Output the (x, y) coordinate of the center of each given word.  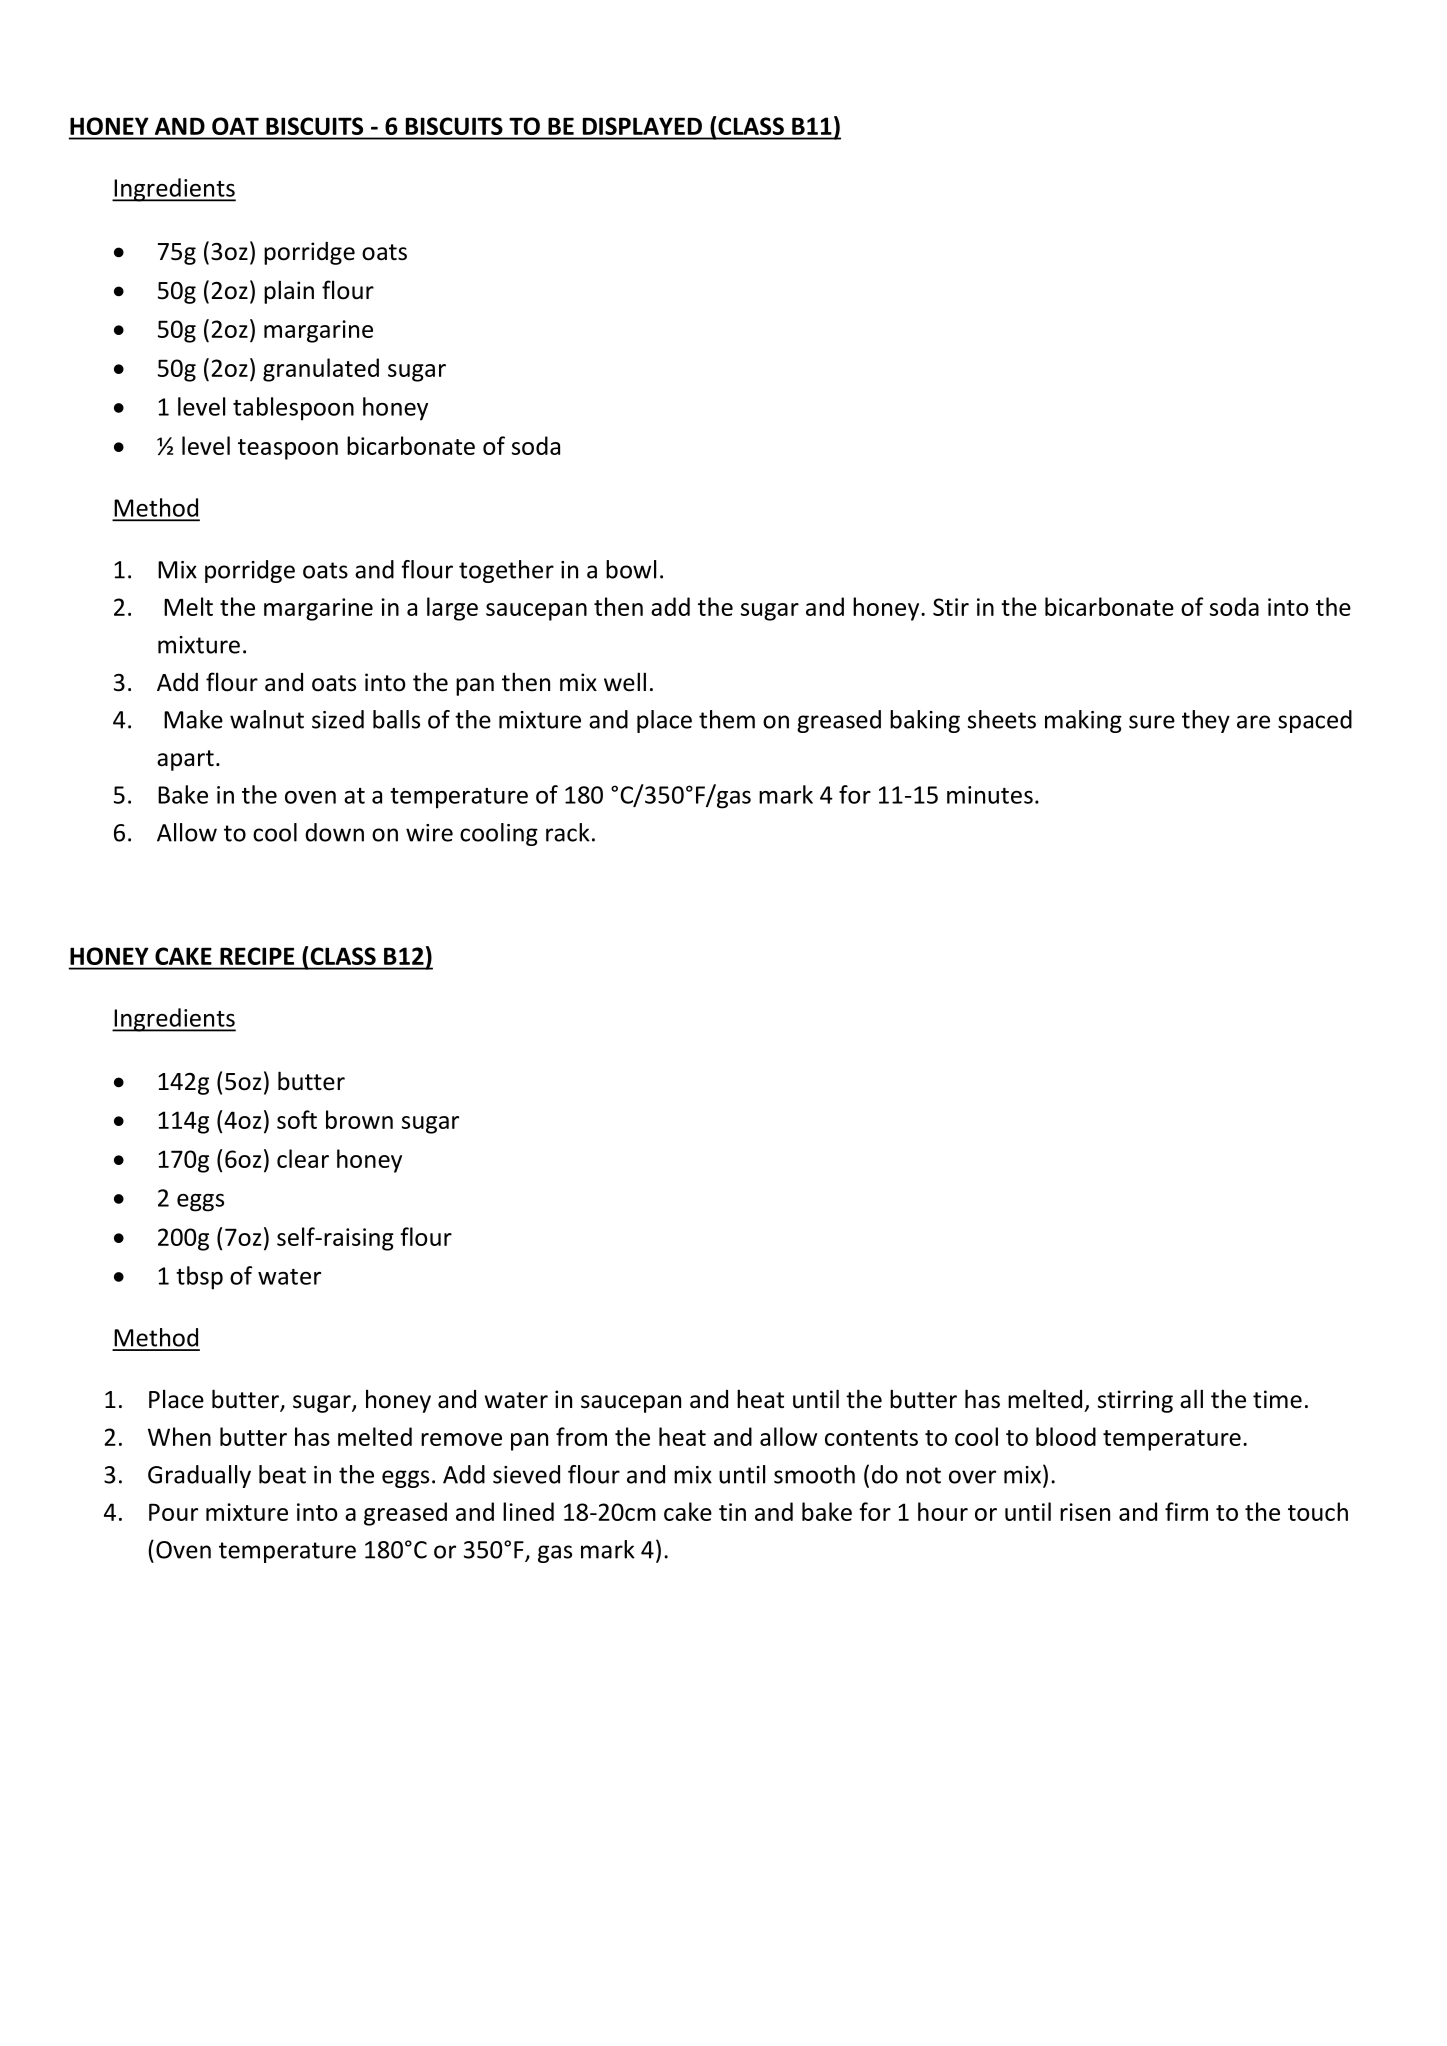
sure (1152, 722)
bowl (631, 569)
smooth (814, 1474)
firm (1186, 1511)
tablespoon (293, 409)
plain (289, 292)
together (506, 571)
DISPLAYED (642, 126)
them (727, 719)
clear (303, 1158)
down (334, 832)
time (1277, 1399)
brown (359, 1119)
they (1206, 721)
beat (282, 1474)
